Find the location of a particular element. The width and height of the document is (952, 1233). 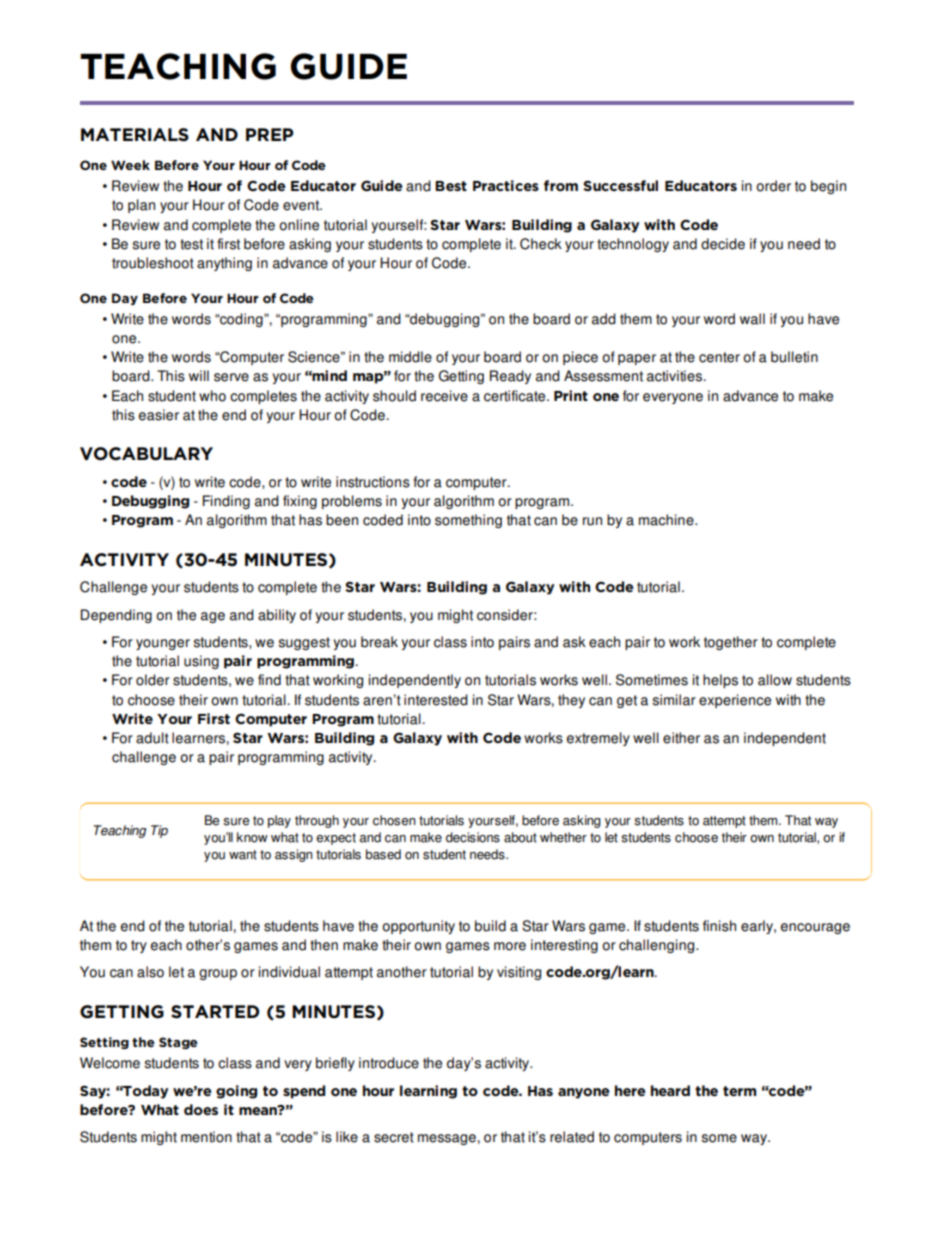

together is located at coordinates (731, 643).
